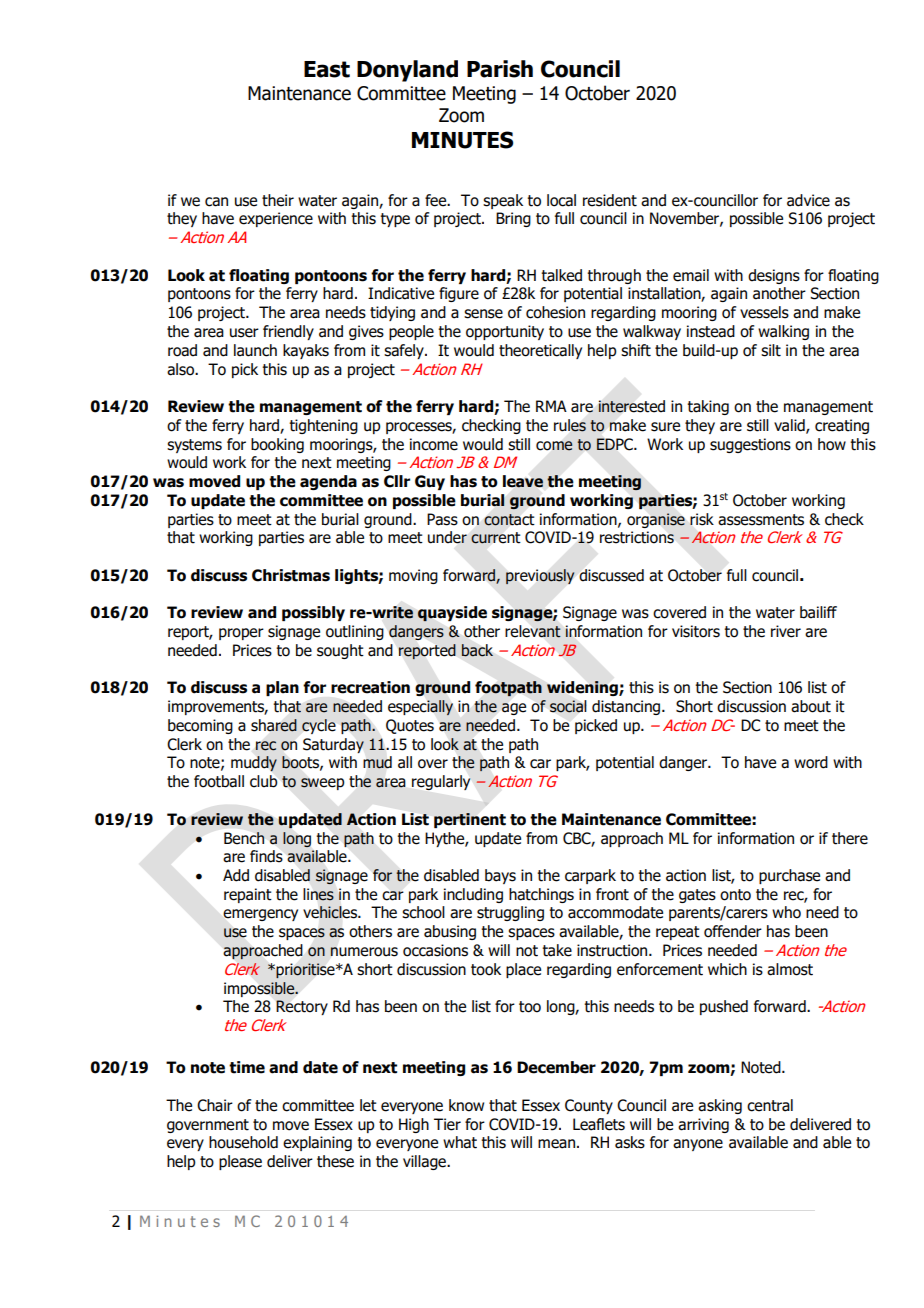 The width and height of the screenshot is (924, 1308). I want to click on central, so click(770, 1105).
